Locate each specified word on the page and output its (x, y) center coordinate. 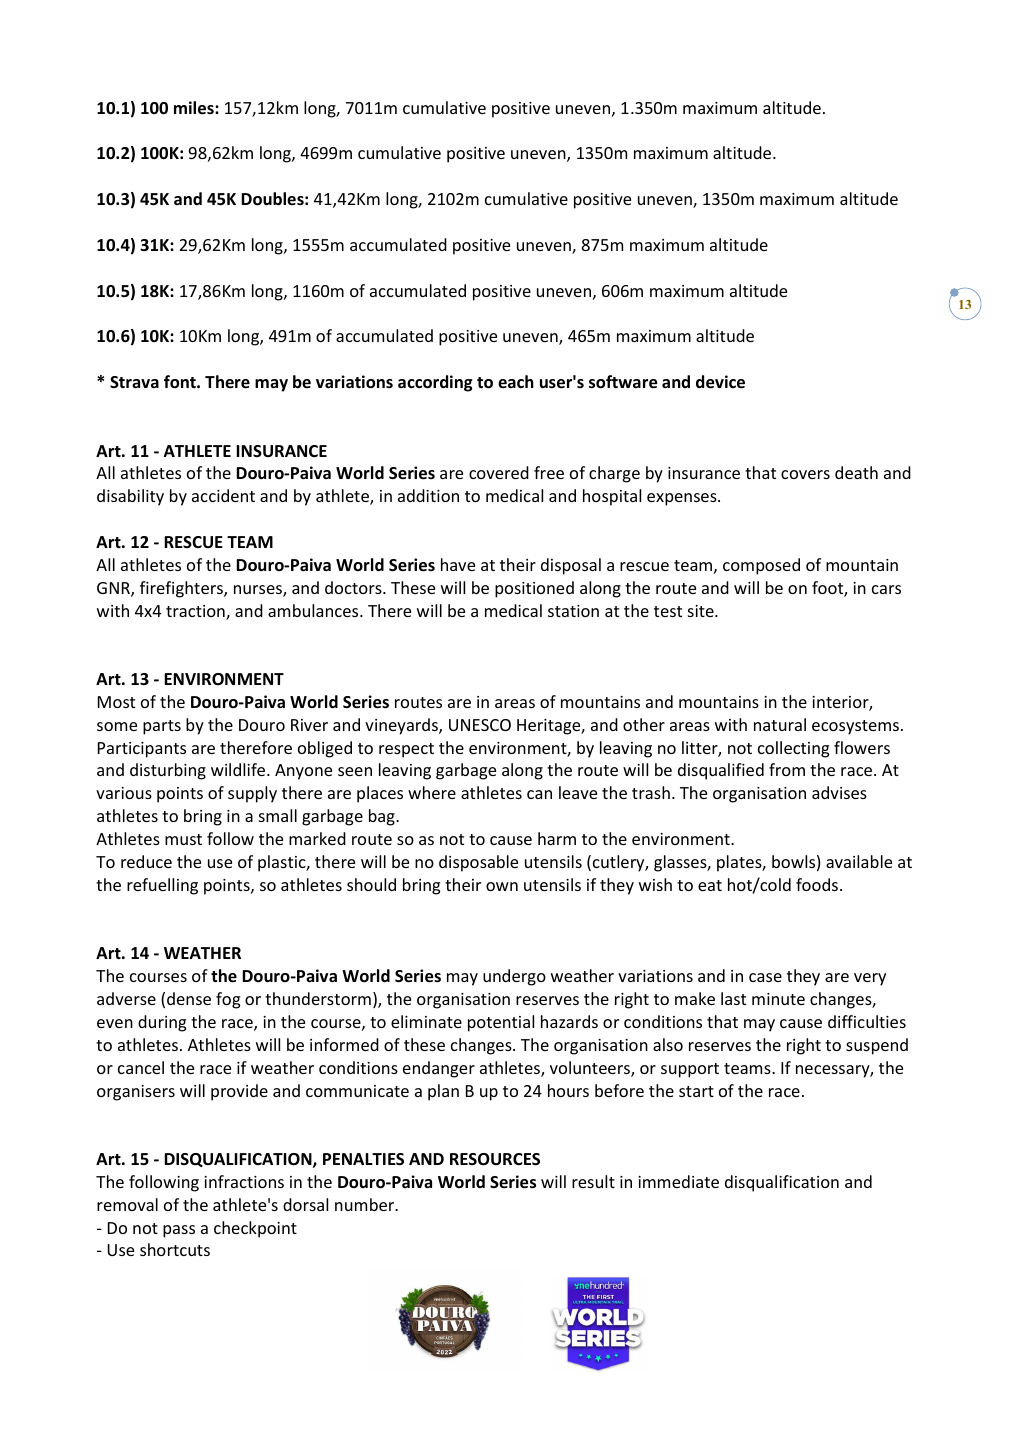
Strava (134, 382)
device (720, 382)
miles (195, 108)
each (516, 381)
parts (162, 727)
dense (189, 998)
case (765, 977)
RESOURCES (495, 1159)
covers (805, 474)
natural (780, 724)
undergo (514, 977)
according (435, 383)
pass (179, 1231)
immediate (678, 1181)
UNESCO (480, 725)
